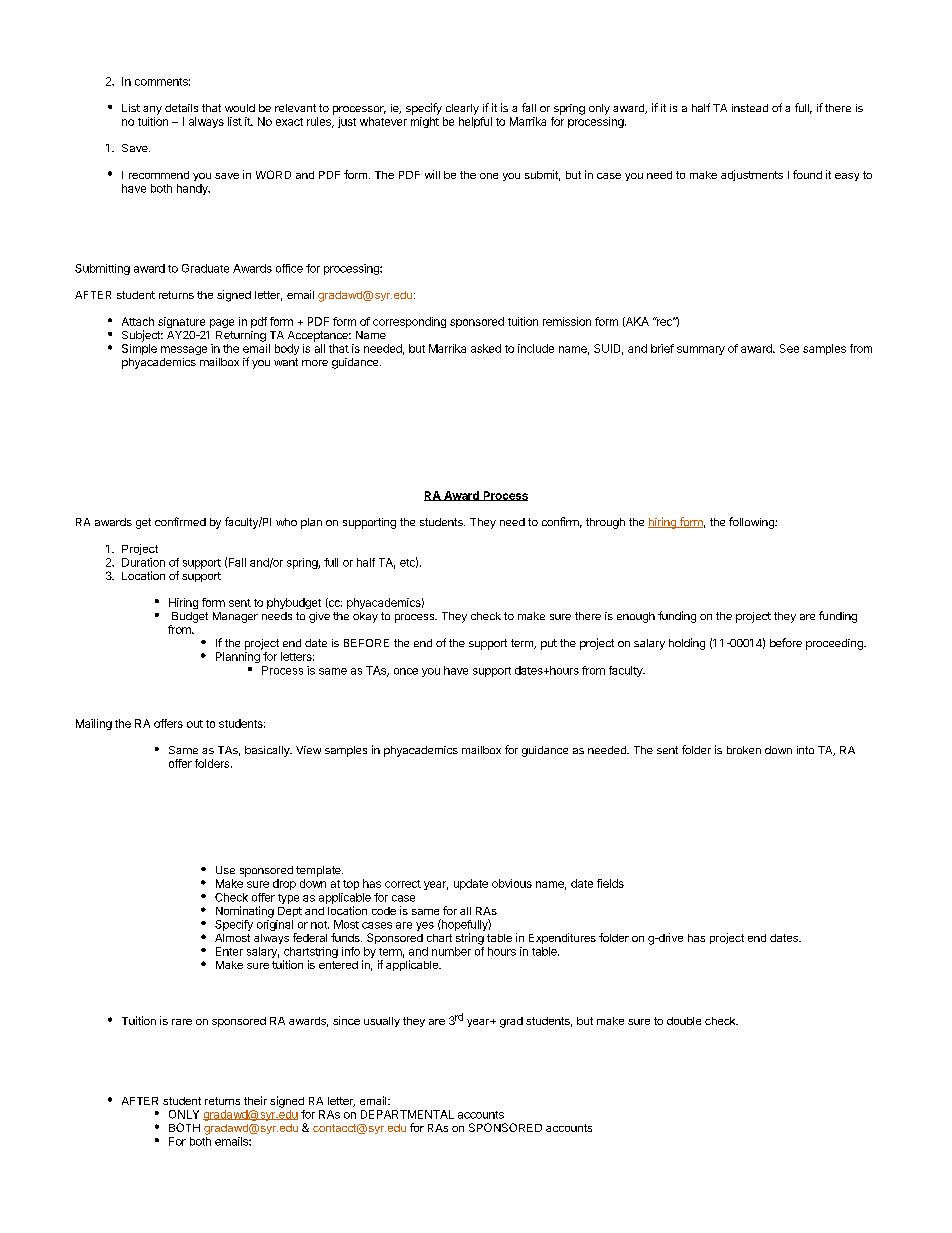 The image size is (952, 1233). Describe the element at coordinates (549, 644) in the screenshot. I see `put` at that location.
